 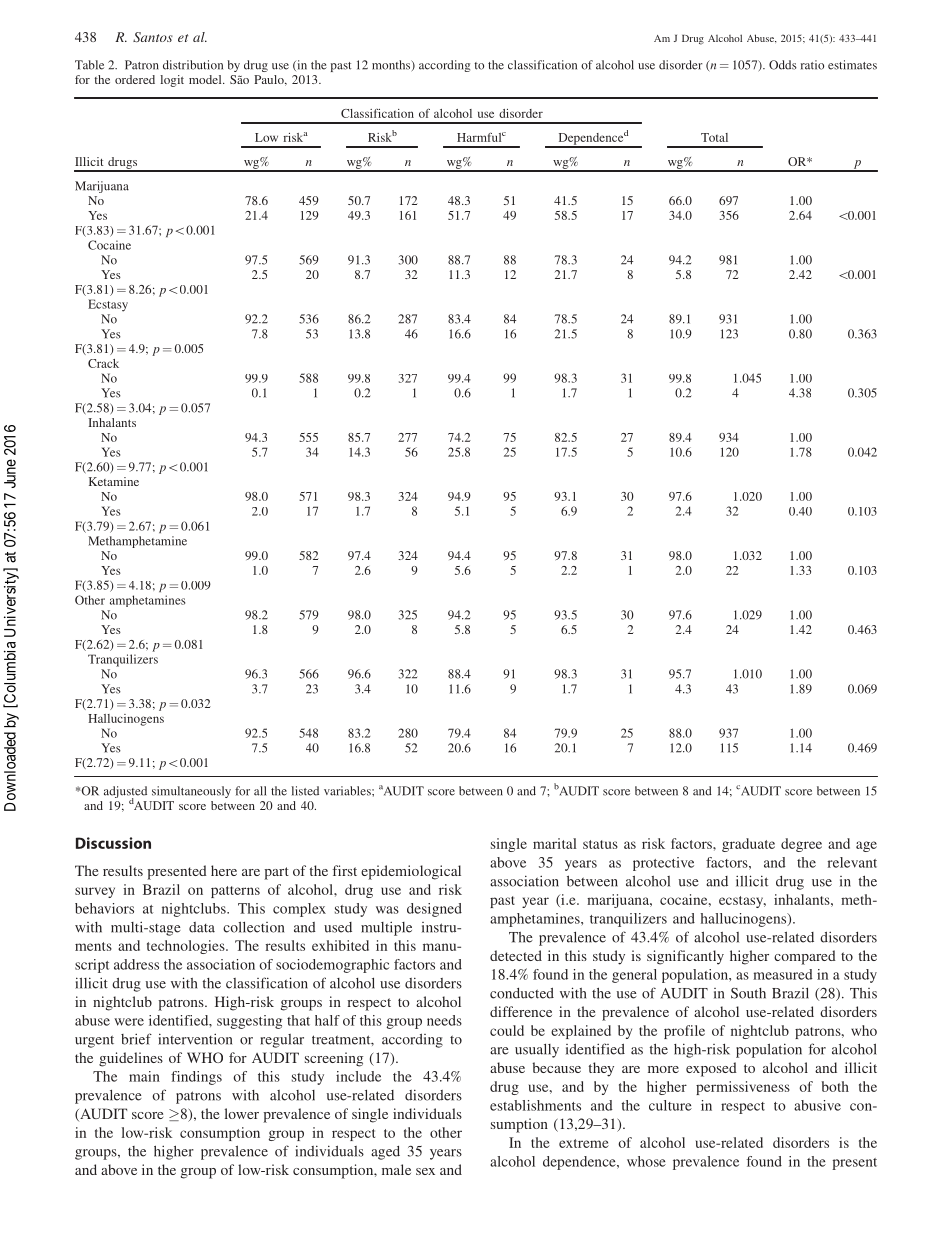 What do you see at coordinates (714, 137) in the page?
I see `Total` at bounding box center [714, 137].
